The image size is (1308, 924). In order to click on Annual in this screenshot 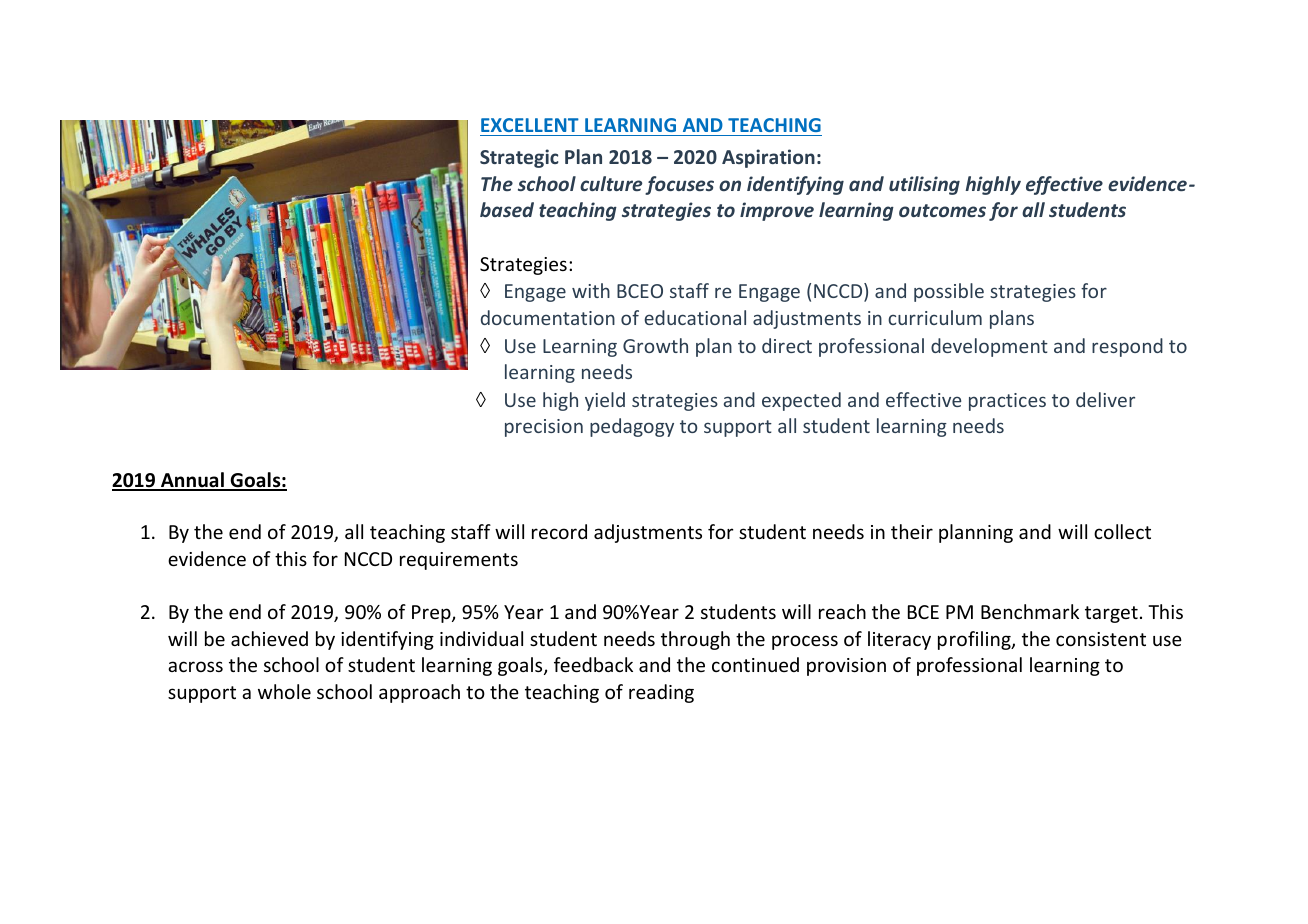, I will do `click(192, 481)`.
